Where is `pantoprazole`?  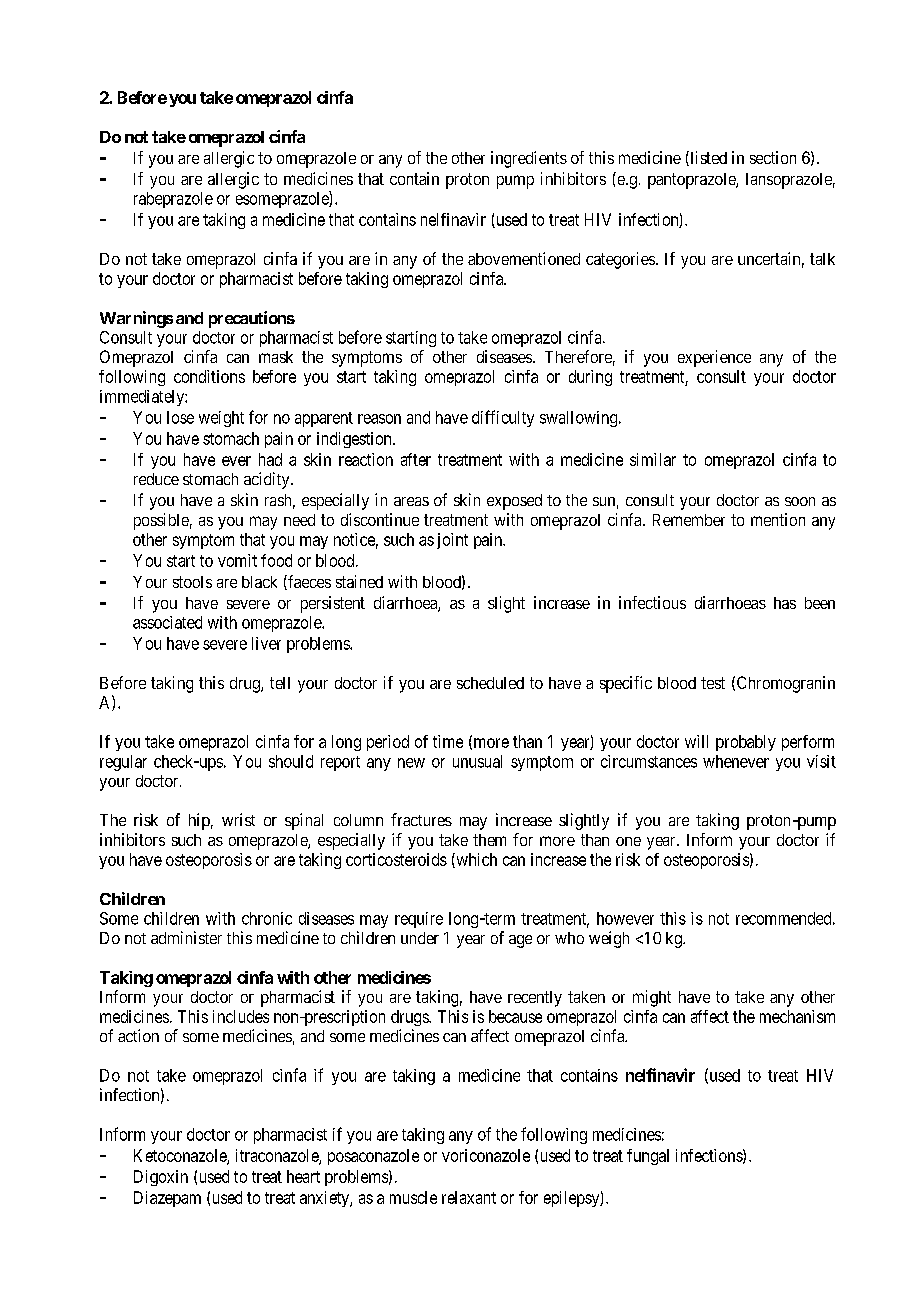 pantoprazole is located at coordinates (692, 181).
